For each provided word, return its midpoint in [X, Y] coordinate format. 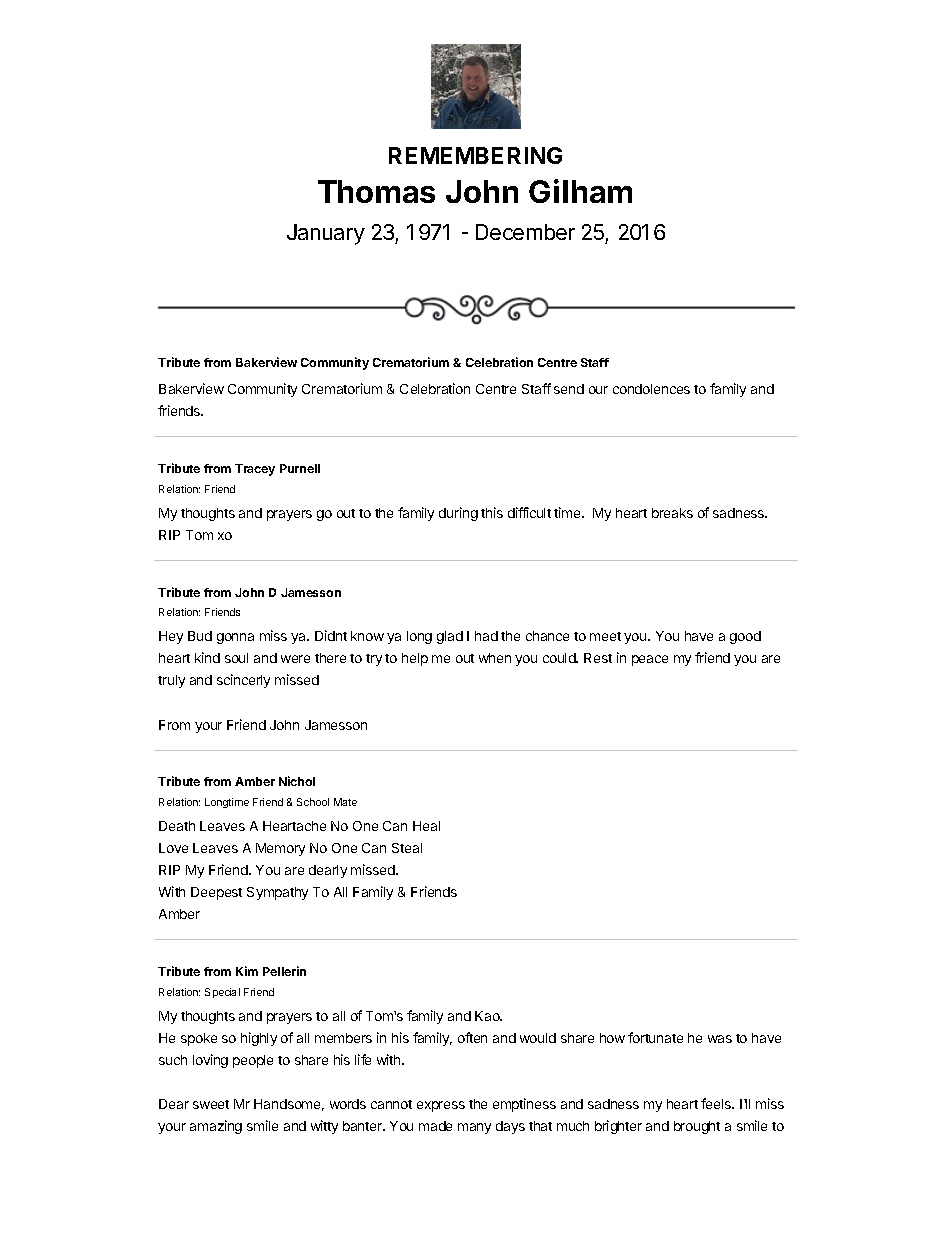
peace [650, 660]
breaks [672, 513]
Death [177, 826]
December [525, 232]
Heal [426, 826]
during [458, 514]
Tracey [255, 470]
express [441, 1106]
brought [697, 1127]
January [326, 234]
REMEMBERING [475, 155]
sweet [211, 1104]
